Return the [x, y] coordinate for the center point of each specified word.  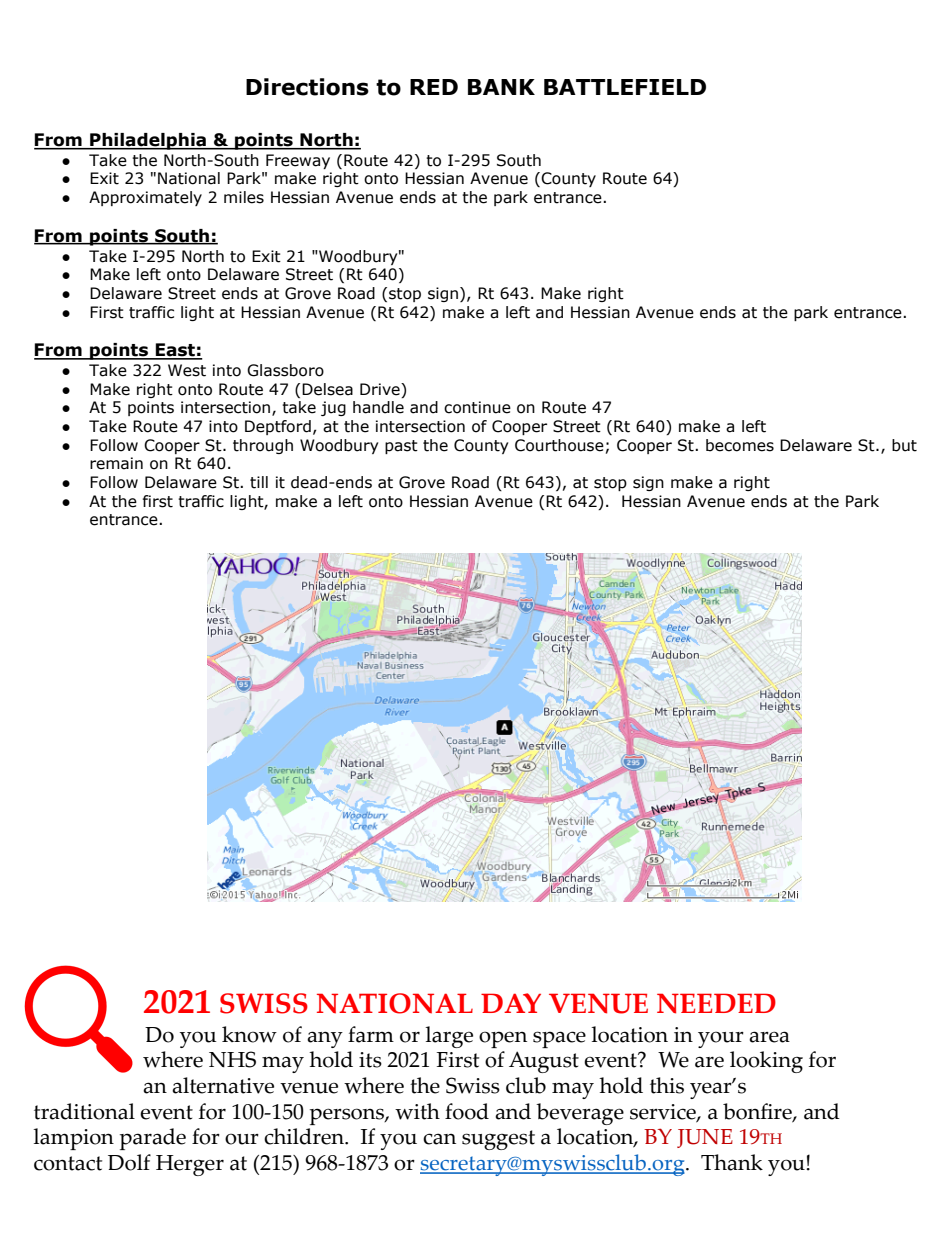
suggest [498, 1140]
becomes [740, 445]
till [259, 482]
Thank [732, 1162]
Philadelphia [148, 141]
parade [153, 1139]
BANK [501, 87]
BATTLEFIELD [625, 87]
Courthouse [559, 445]
